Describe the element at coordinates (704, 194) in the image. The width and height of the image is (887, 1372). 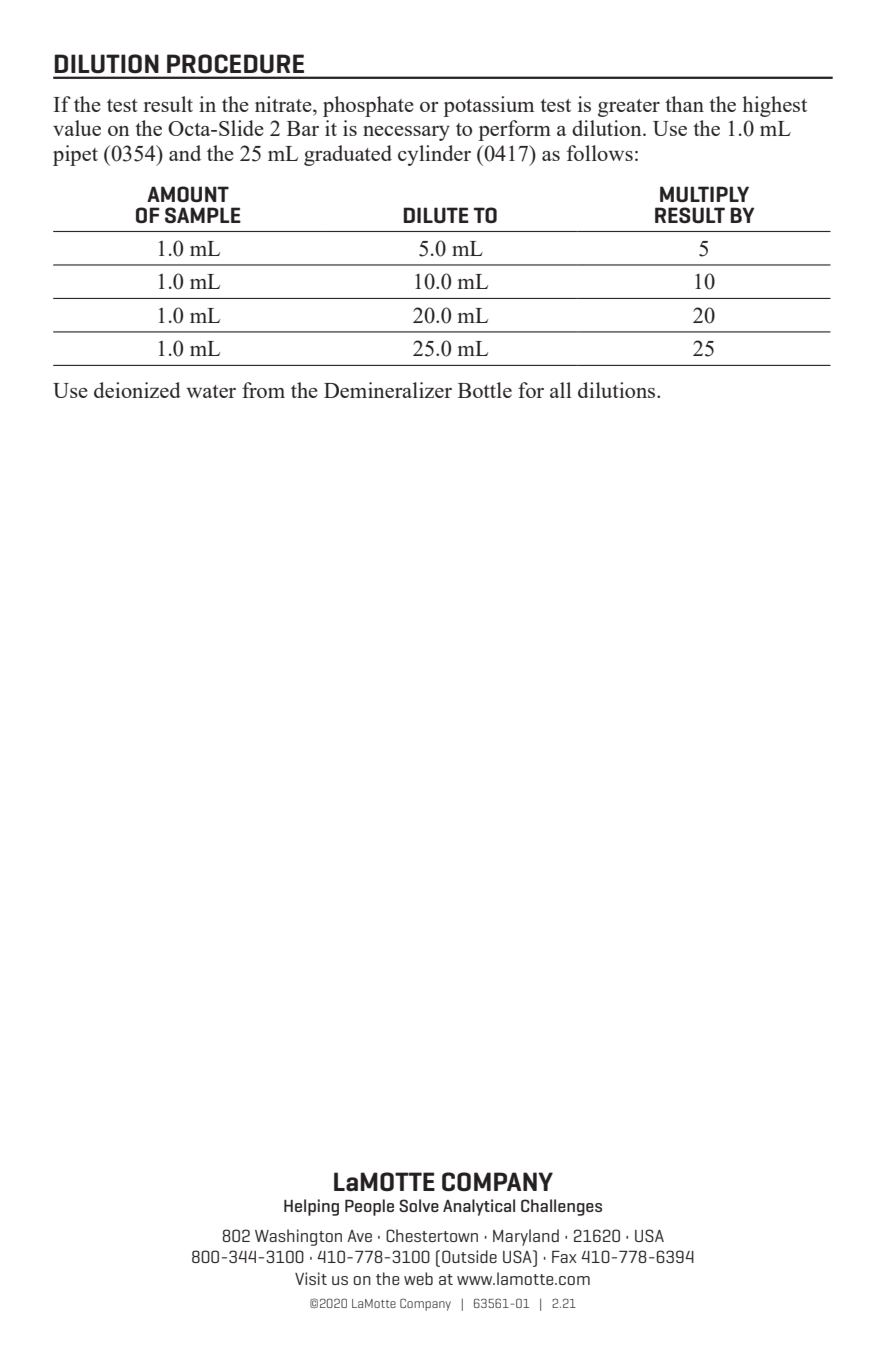
I see `MULTIPLY` at that location.
